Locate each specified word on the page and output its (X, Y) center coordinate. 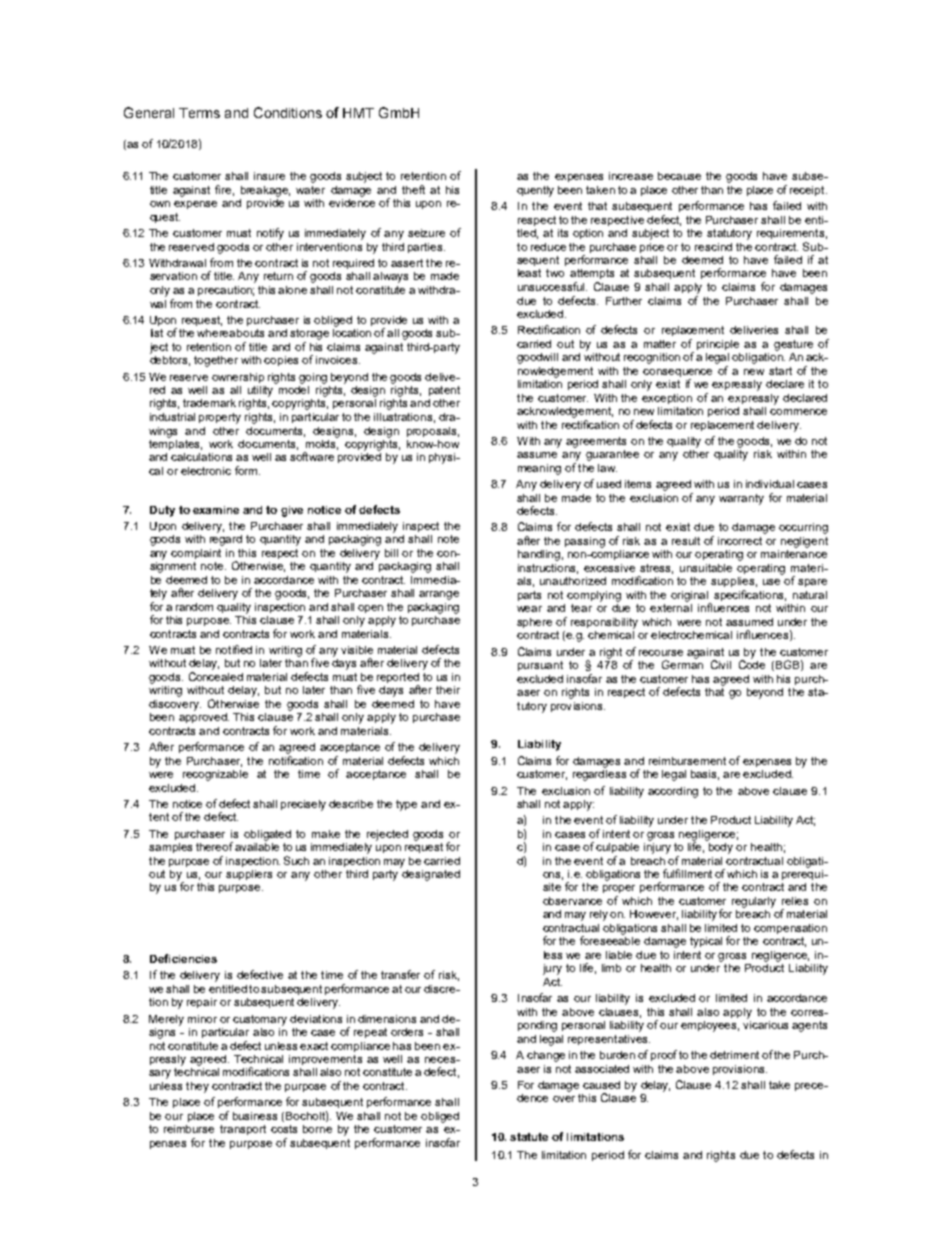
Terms (199, 113)
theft (413, 189)
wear (529, 609)
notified (234, 649)
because (679, 176)
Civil (721, 664)
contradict (237, 1086)
